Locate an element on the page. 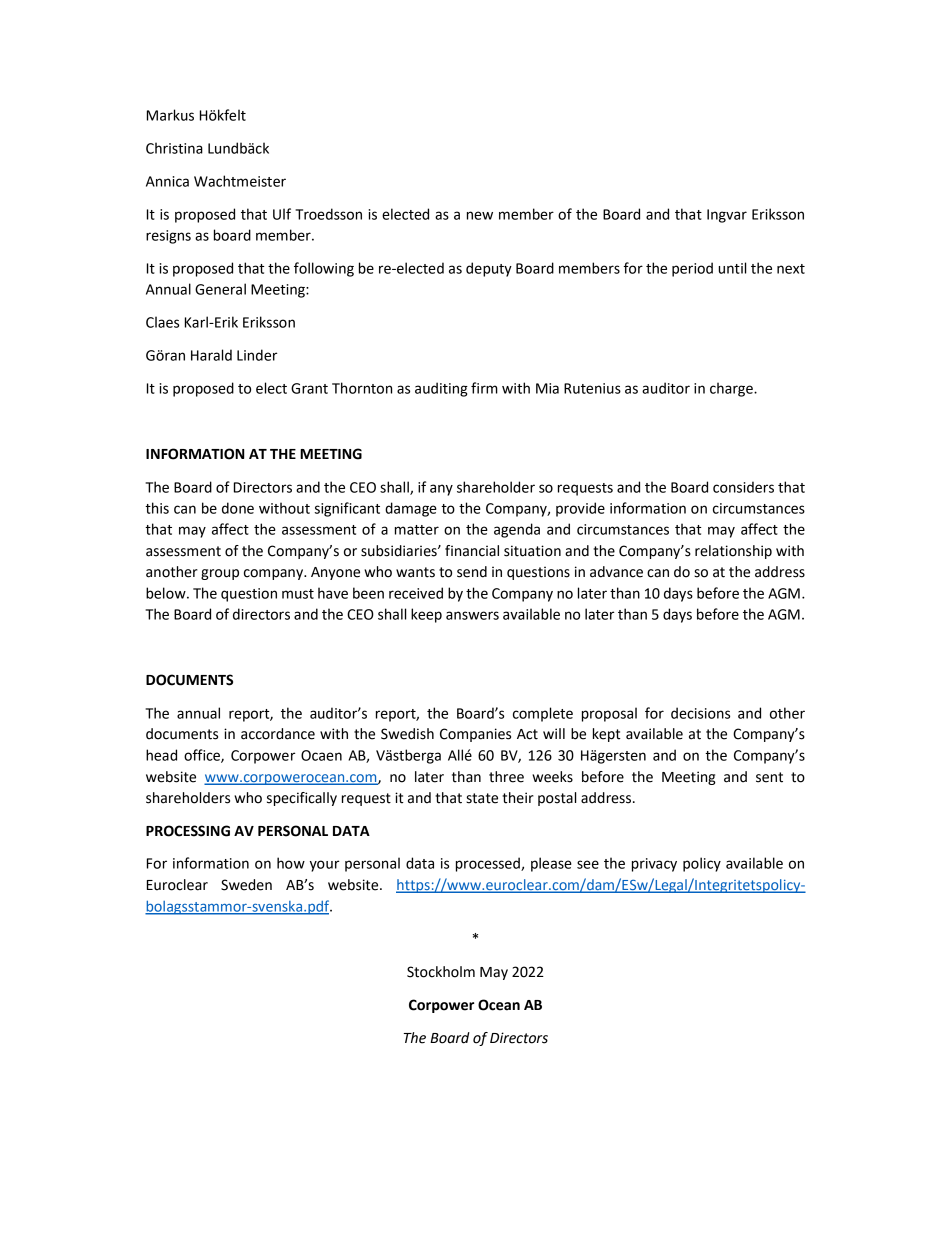 This document has width=952, height=1233. charge is located at coordinates (732, 389).
